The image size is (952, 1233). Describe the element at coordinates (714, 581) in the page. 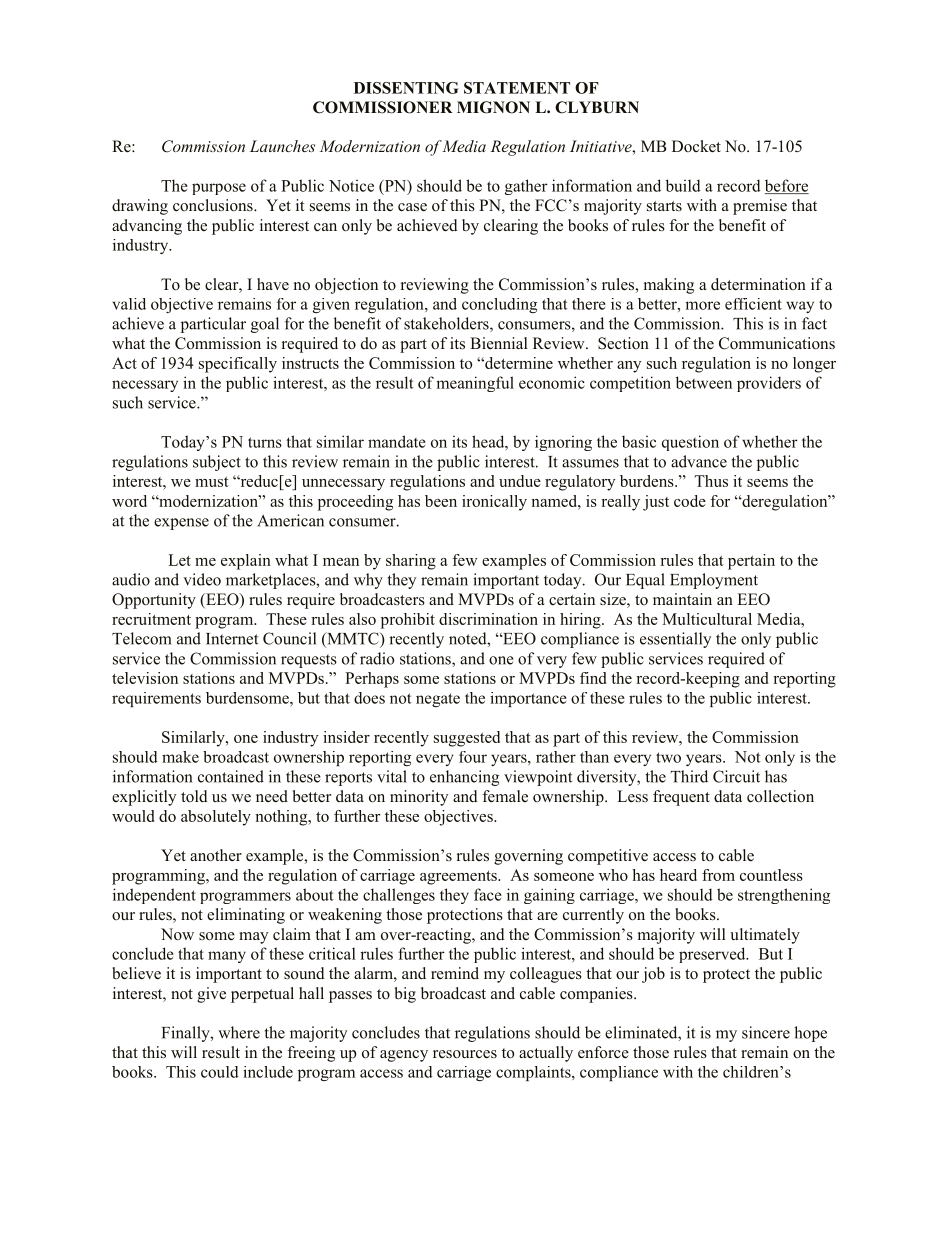

I see `Employment` at that location.
